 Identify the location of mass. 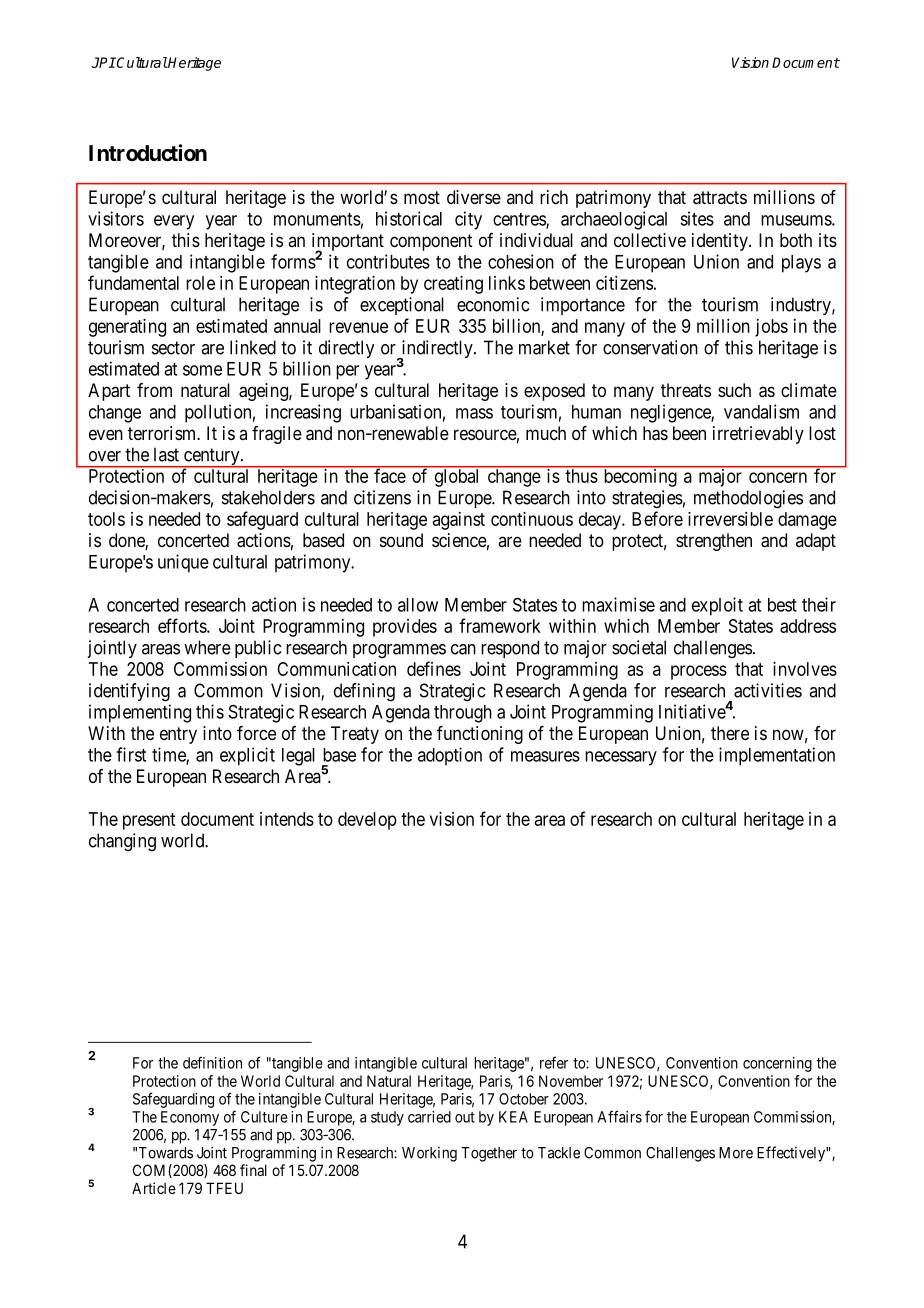
(474, 413).
